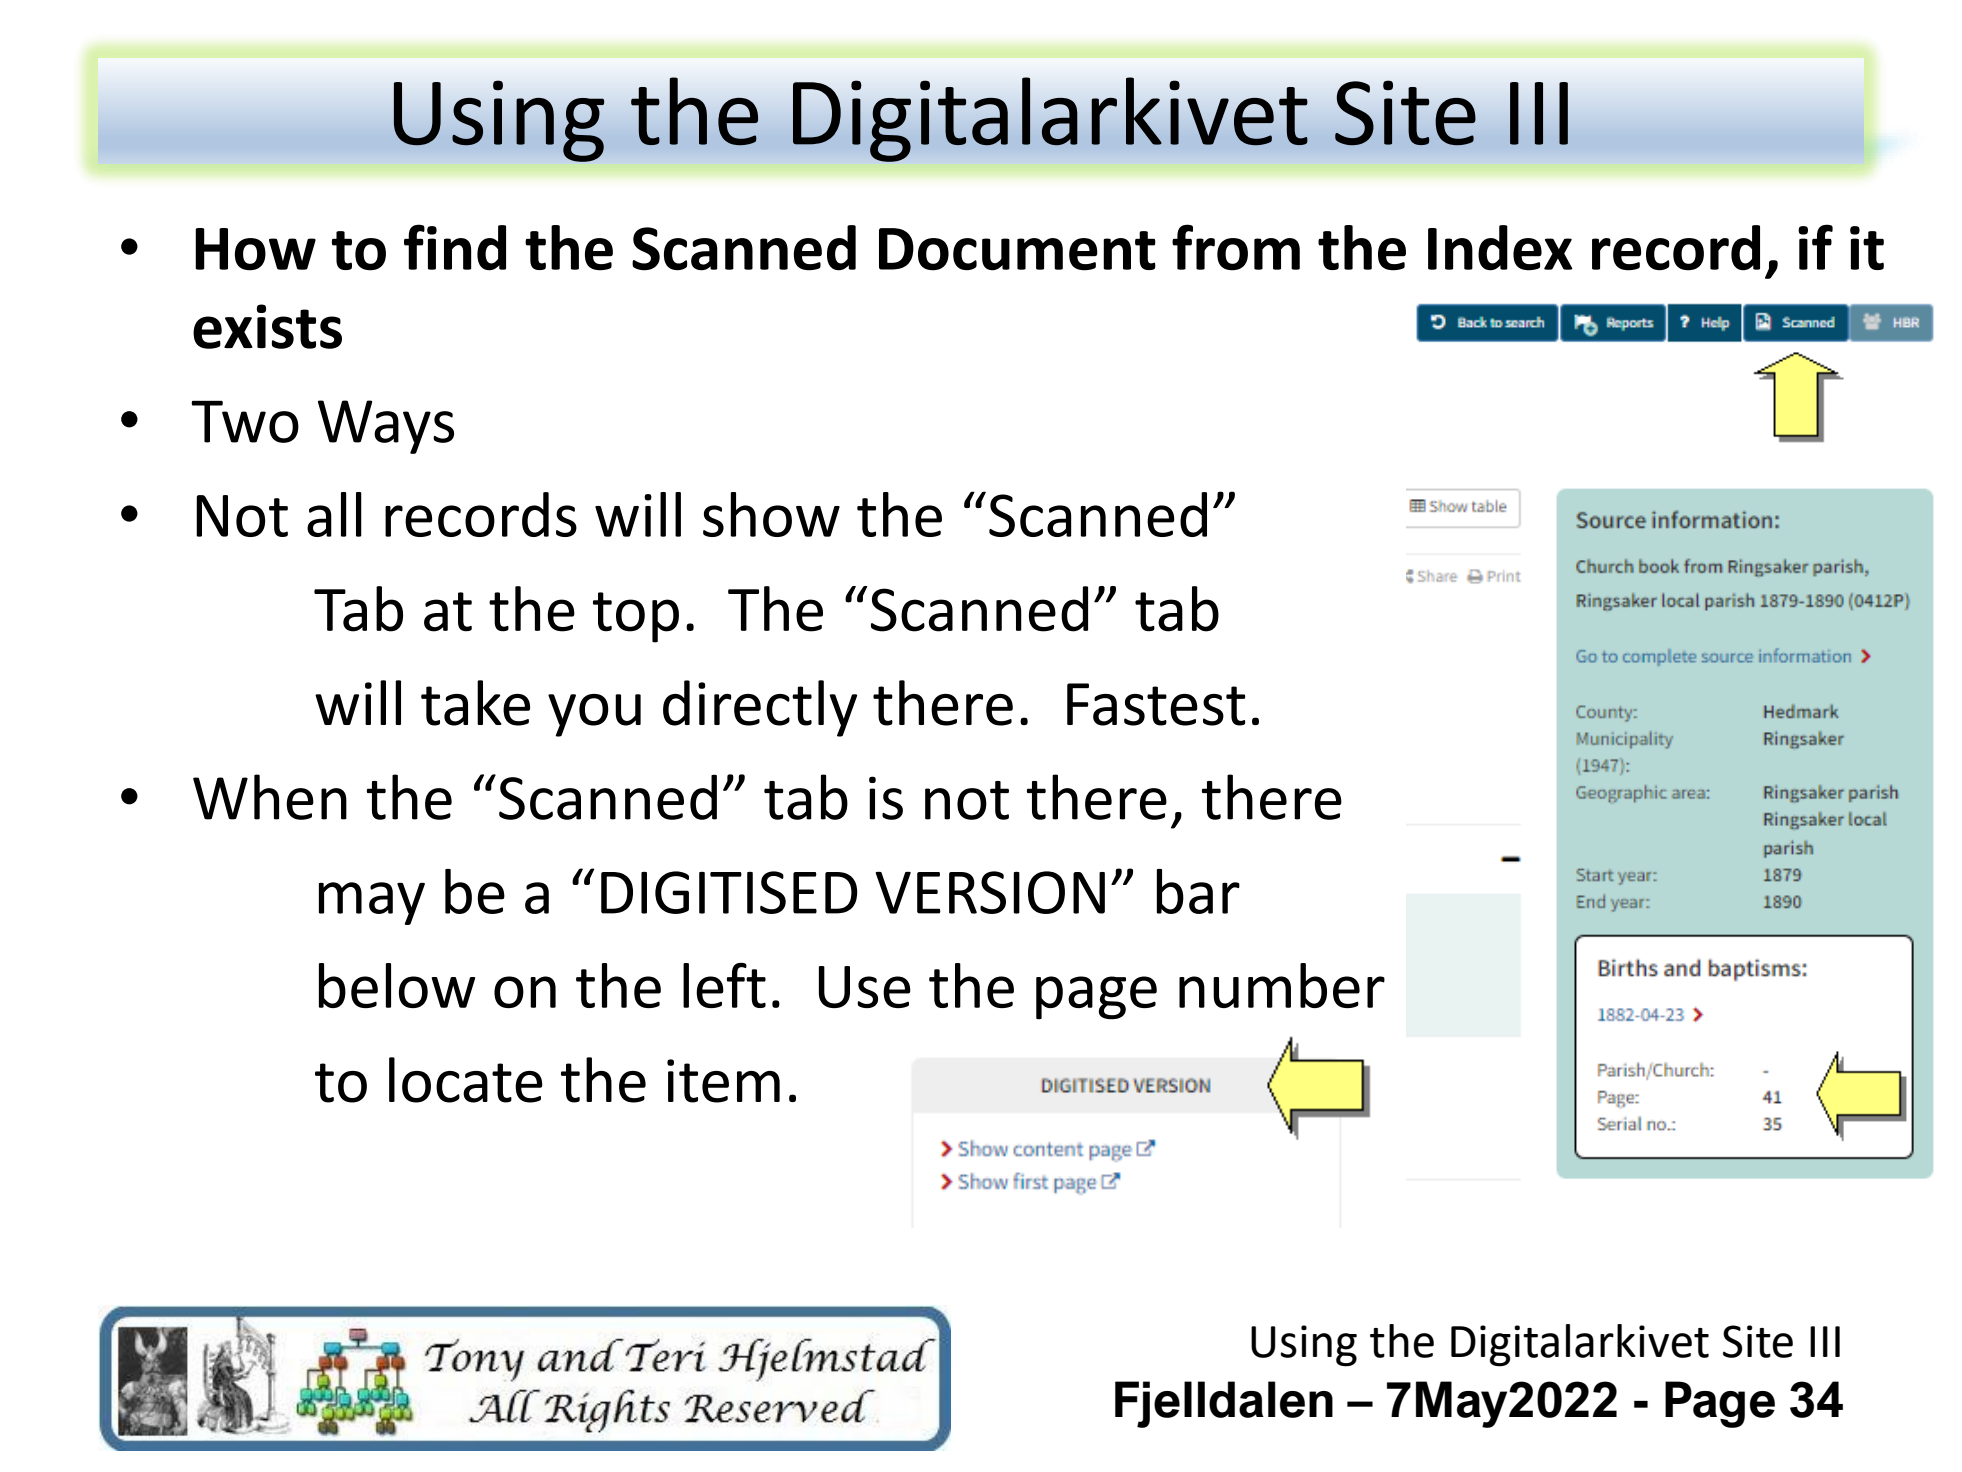 The height and width of the screenshot is (1472, 1962). What do you see at coordinates (466, 1080) in the screenshot?
I see `locate` at bounding box center [466, 1080].
